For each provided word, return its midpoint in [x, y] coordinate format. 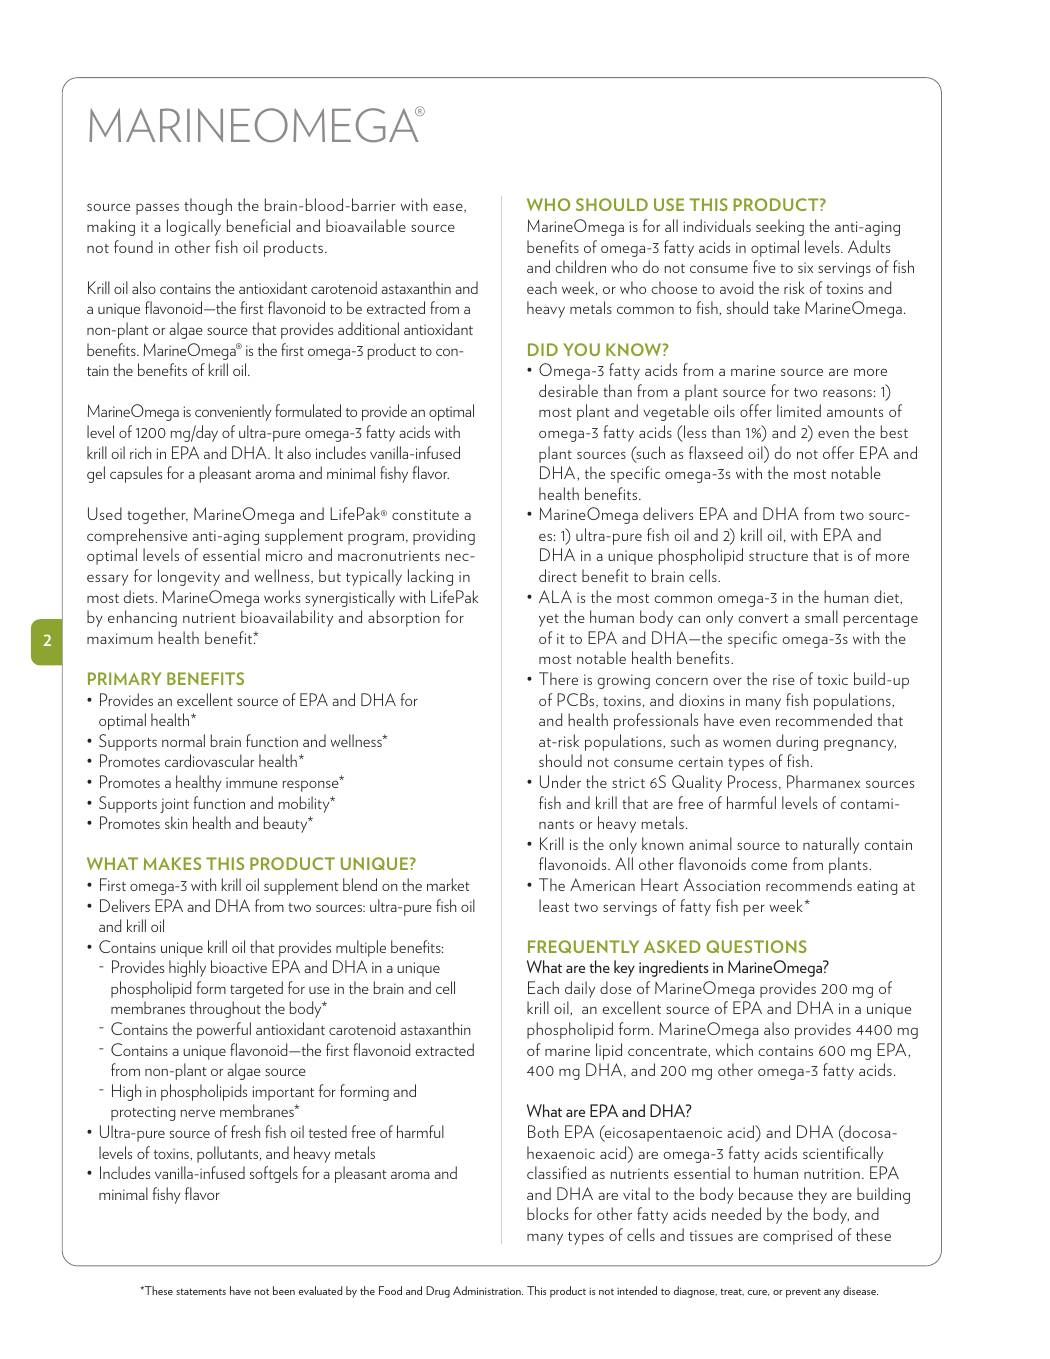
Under [560, 781]
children [580, 266]
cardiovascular [209, 760]
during [797, 742]
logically [194, 227]
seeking [780, 227]
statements [201, 1291]
